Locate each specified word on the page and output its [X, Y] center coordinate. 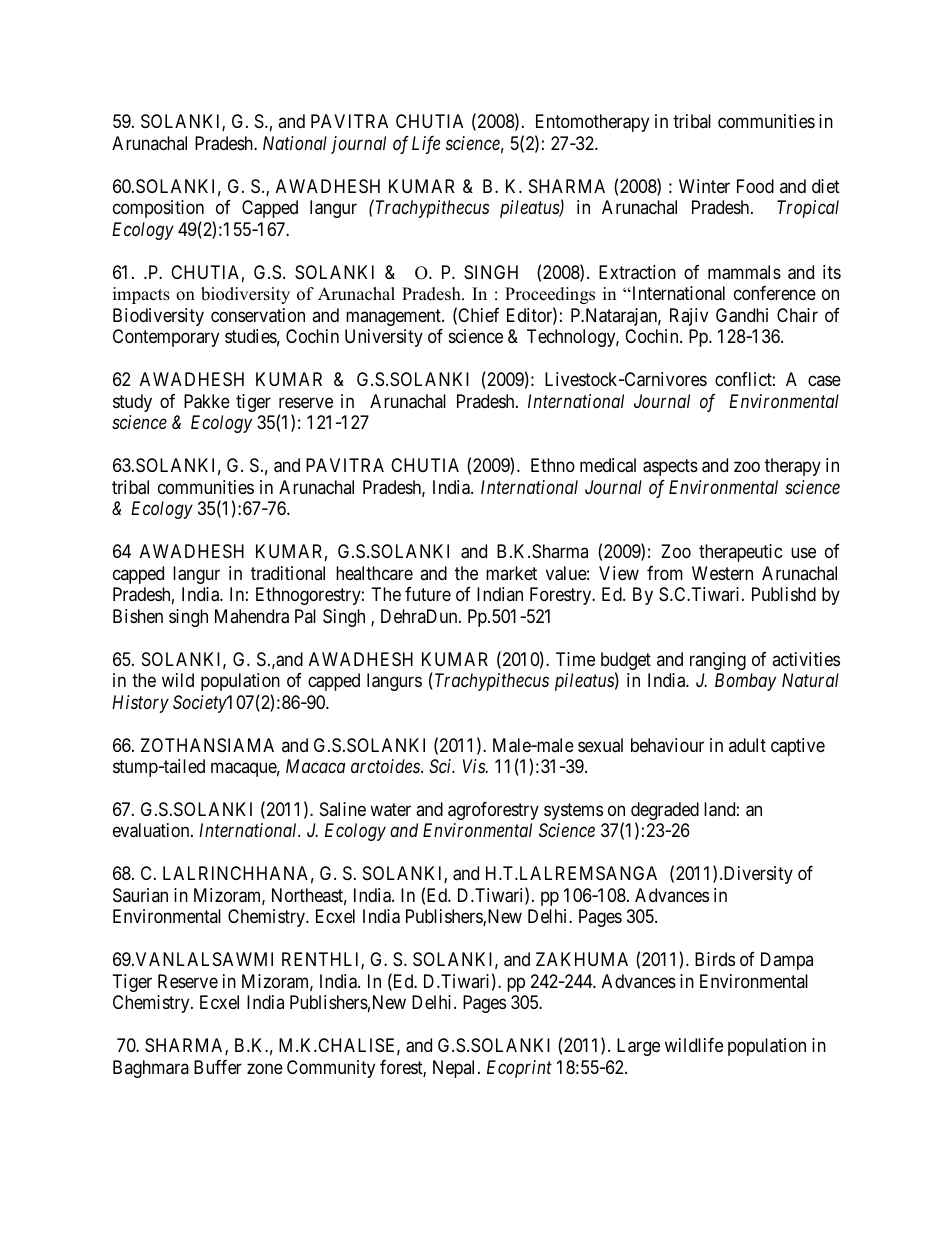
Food [755, 186]
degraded [665, 812]
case [824, 381]
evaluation [152, 830]
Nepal [456, 1069]
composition [158, 209]
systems [573, 811]
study [132, 403]
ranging [718, 661]
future [428, 594]
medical [608, 465]
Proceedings [550, 295]
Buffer [218, 1067]
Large [638, 1047]
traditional [288, 573]
